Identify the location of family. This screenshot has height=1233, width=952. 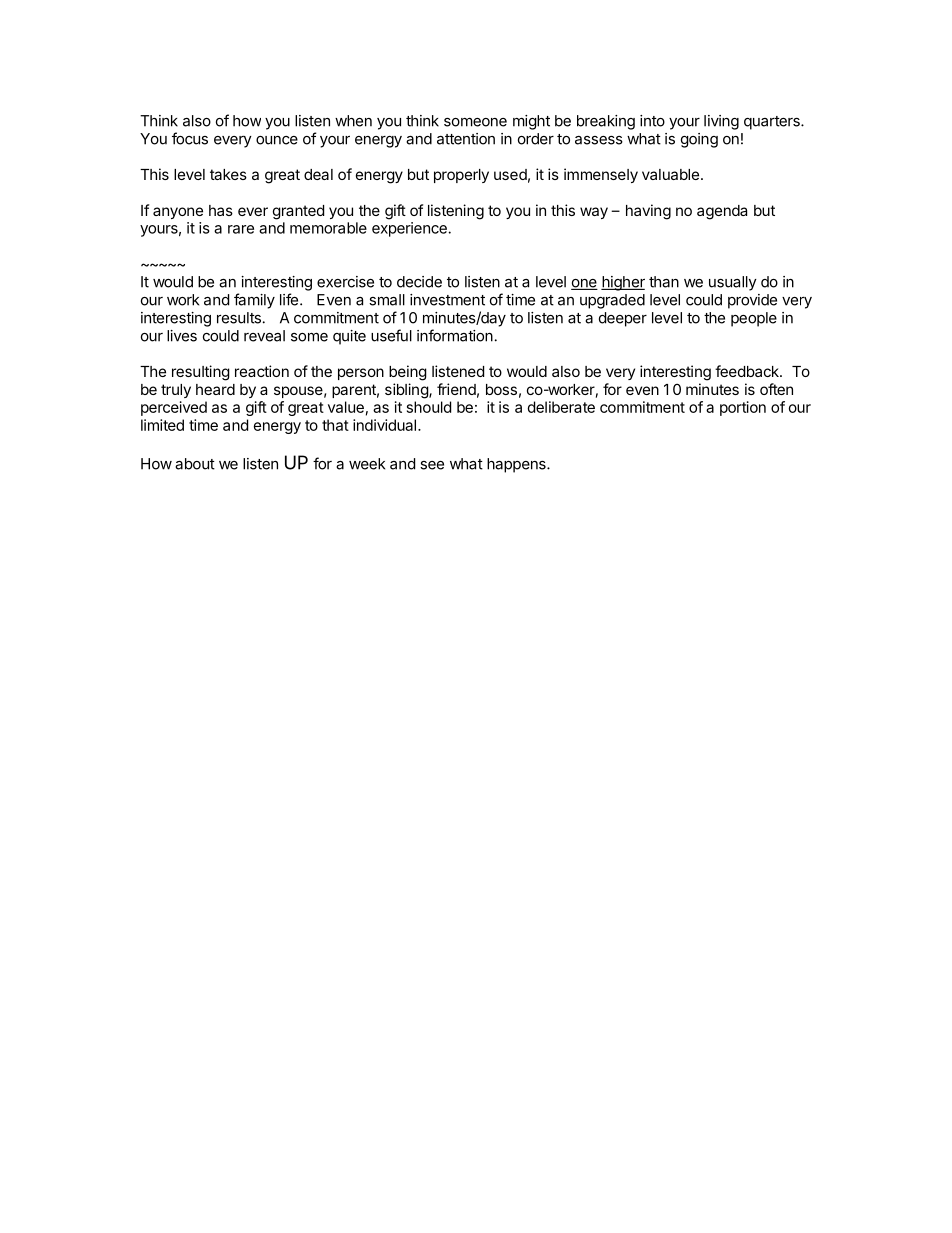
(254, 301).
